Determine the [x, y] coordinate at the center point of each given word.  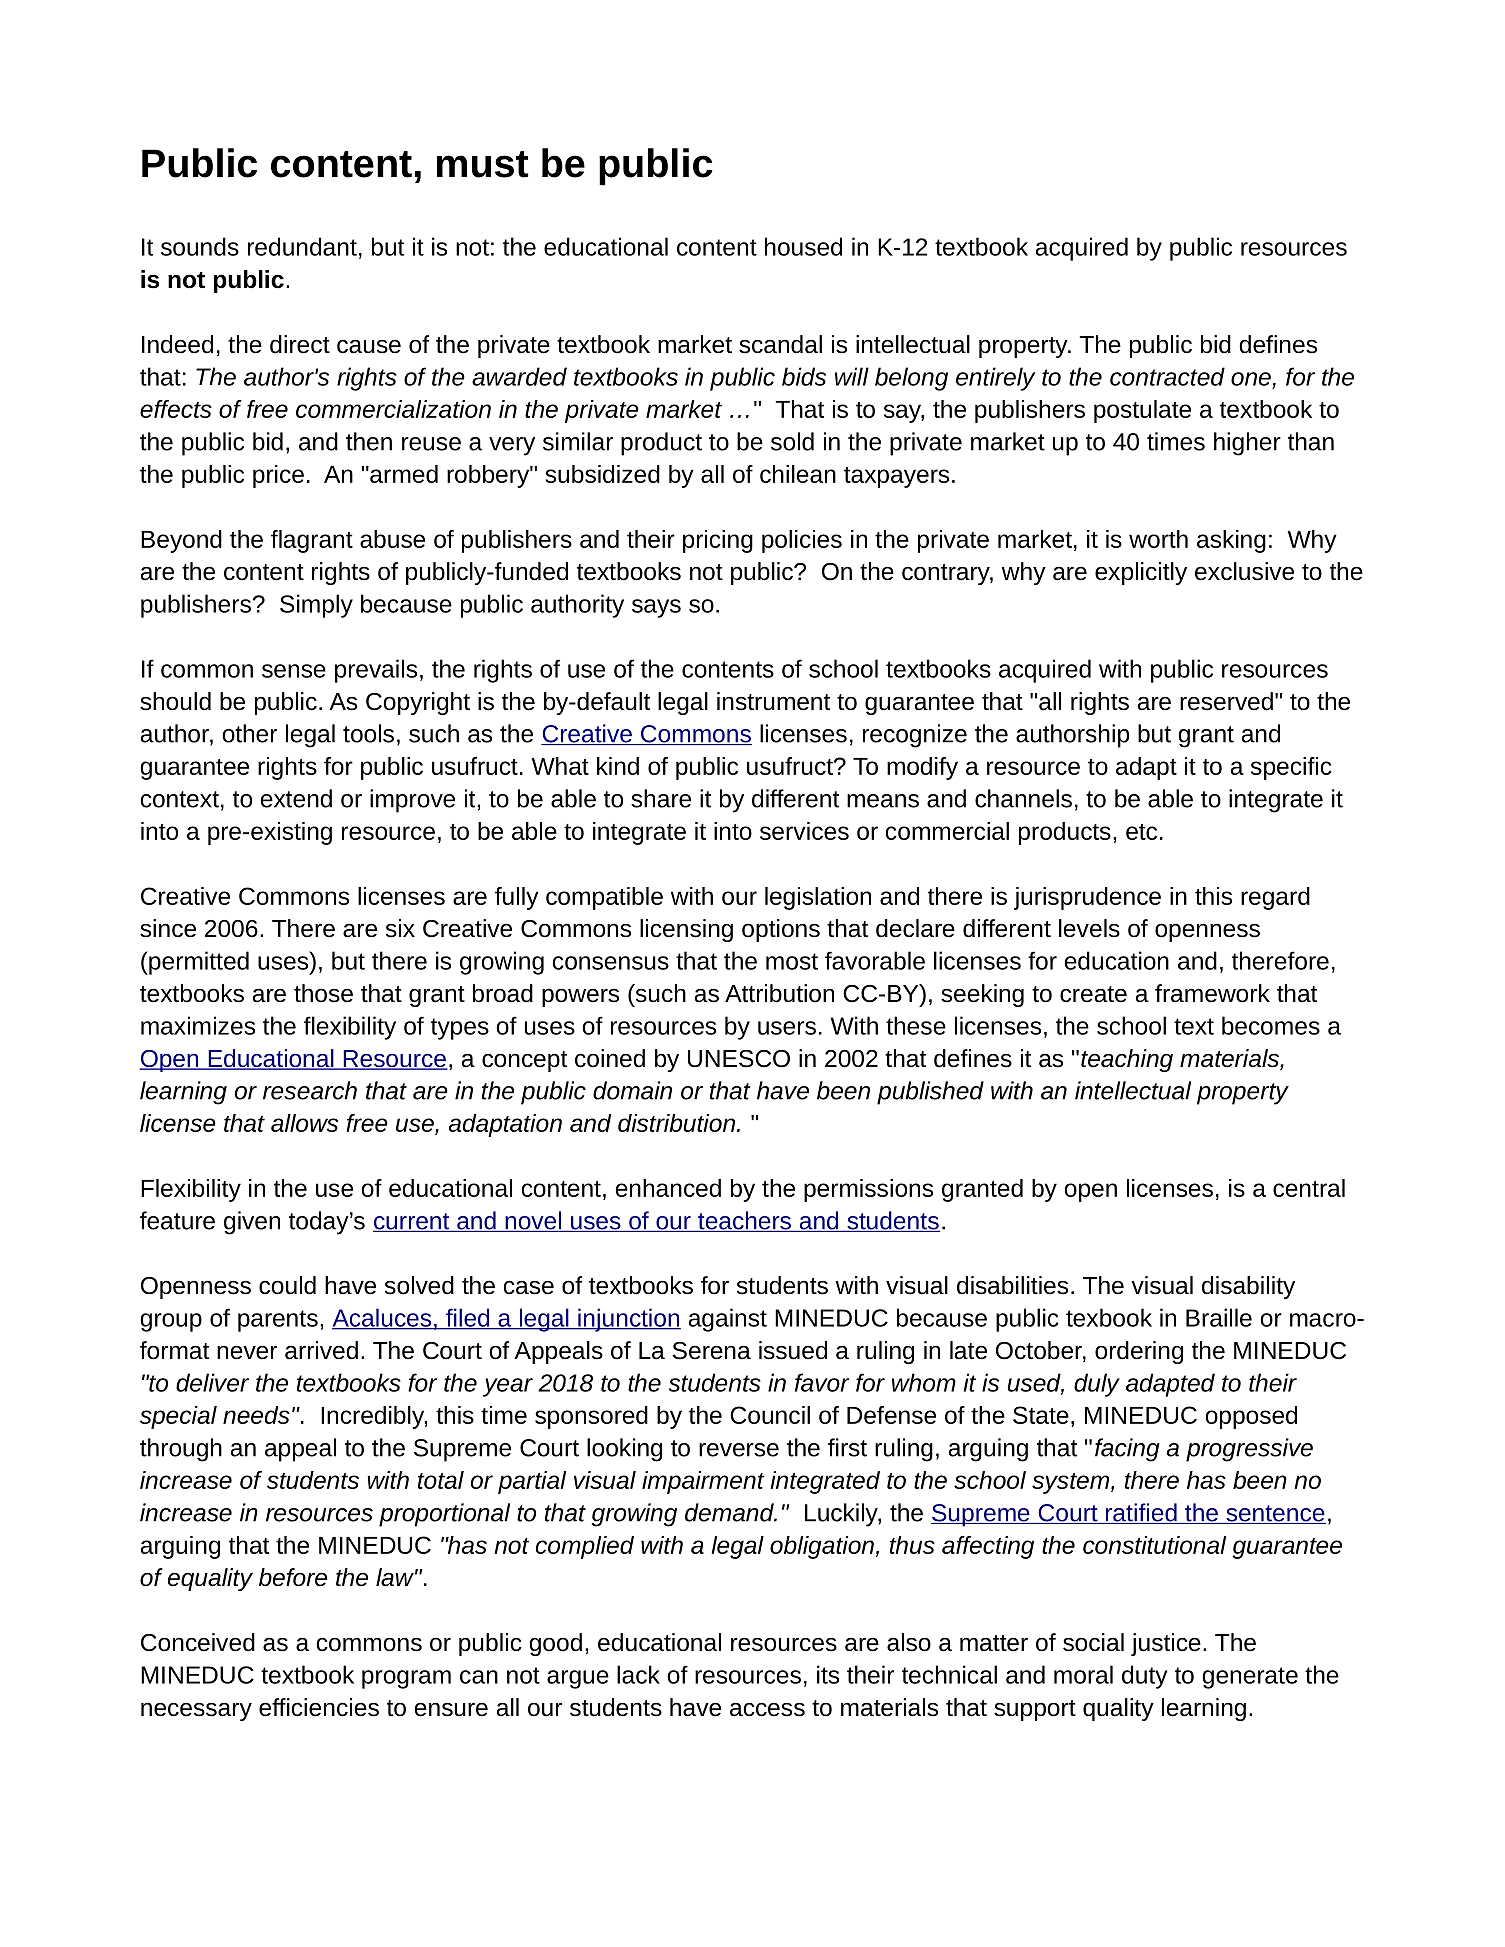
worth [1158, 539]
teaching [1127, 1060]
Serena [711, 1351]
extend [296, 798]
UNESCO [739, 1059]
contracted [1167, 376]
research [310, 1090]
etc [1141, 832]
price [278, 476]
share [661, 798]
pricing [718, 541]
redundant [302, 246]
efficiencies [319, 1707]
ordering [1139, 1352]
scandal [780, 344]
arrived [321, 1350]
